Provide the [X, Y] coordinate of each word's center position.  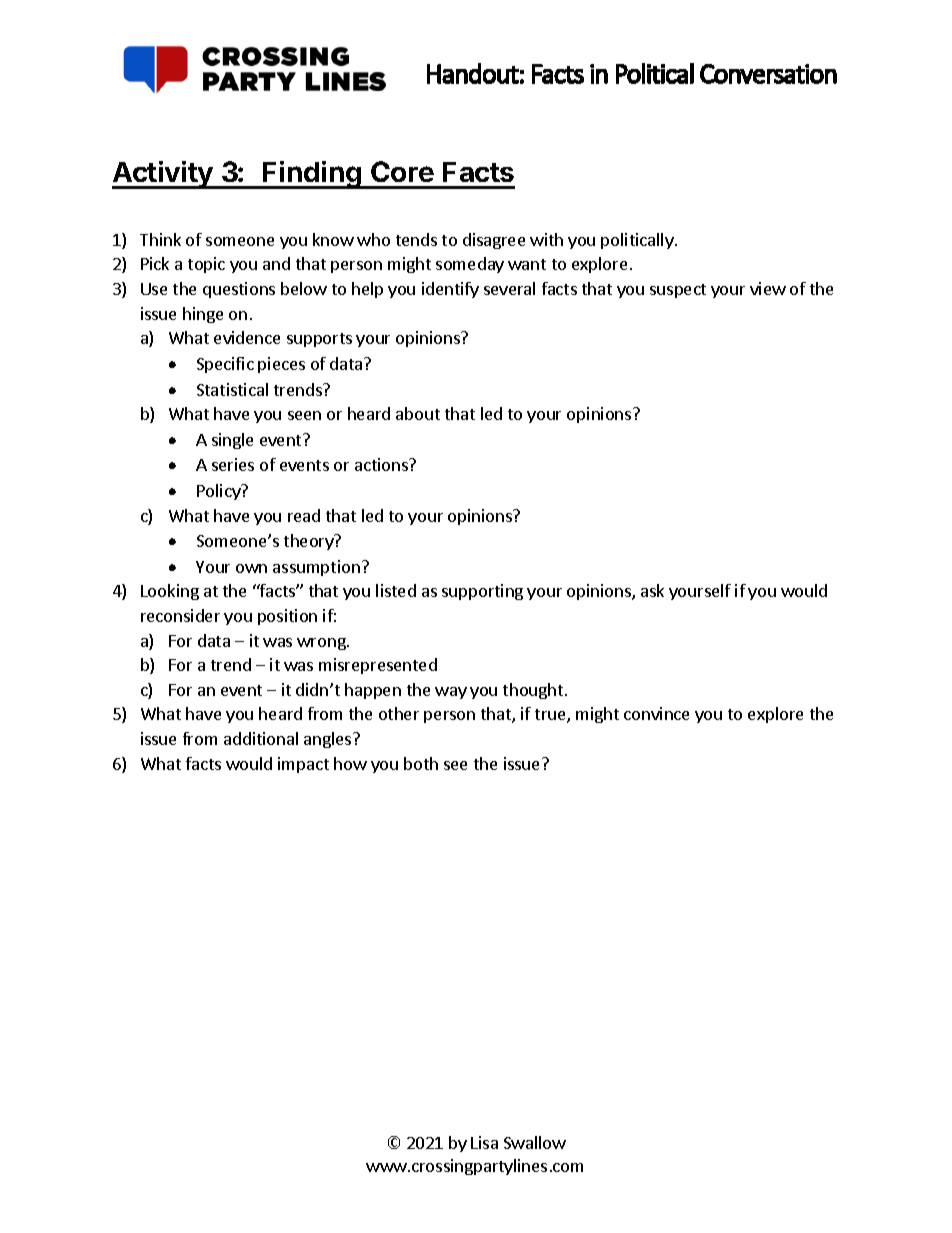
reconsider [180, 615]
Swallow [535, 1142]
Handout [473, 73]
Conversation [768, 74]
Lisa [484, 1142]
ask [652, 590]
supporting [482, 592]
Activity [163, 175]
